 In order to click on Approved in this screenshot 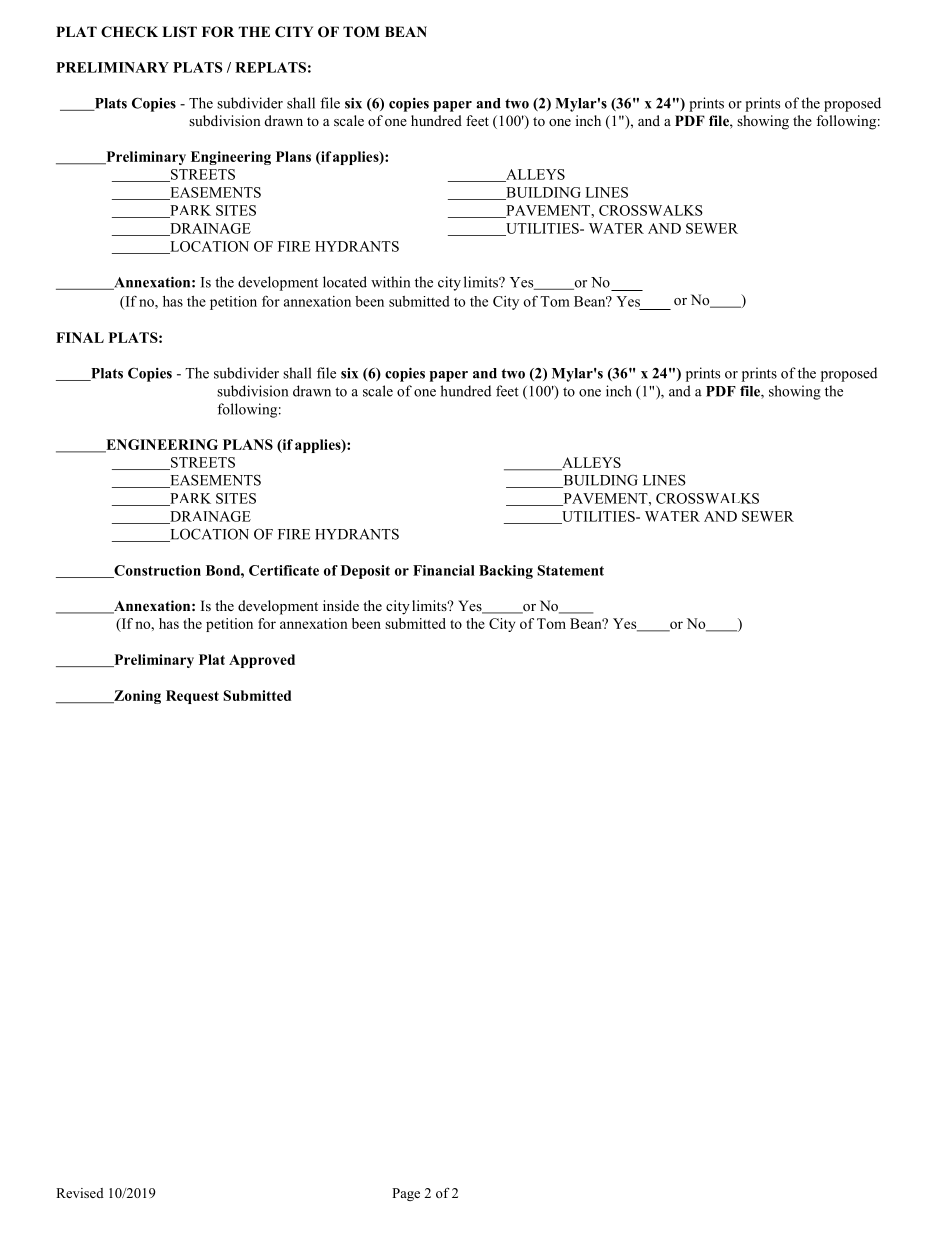, I will do `click(262, 661)`.
